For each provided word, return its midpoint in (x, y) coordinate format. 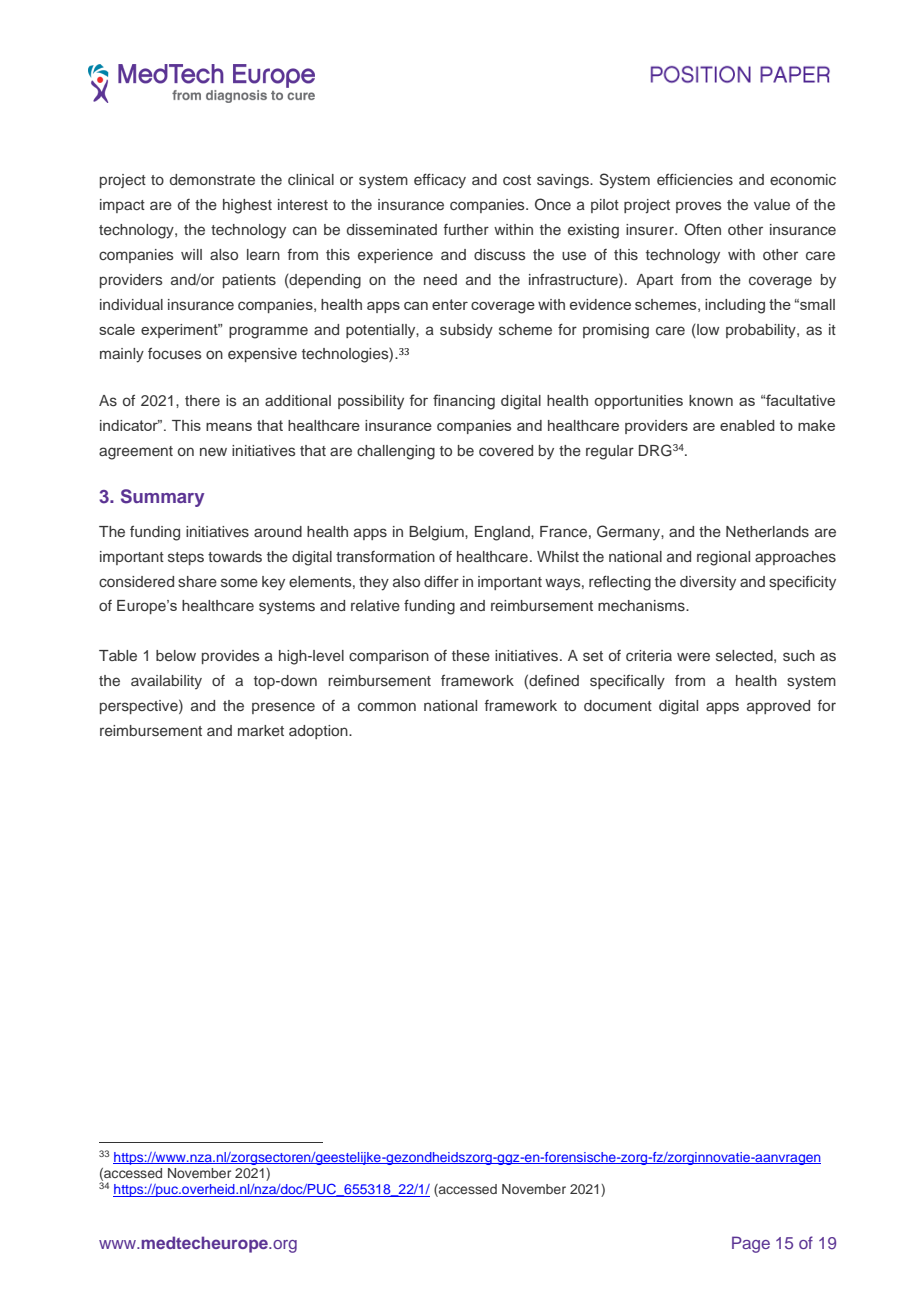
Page (751, 1244)
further (466, 229)
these (471, 656)
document (618, 705)
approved (778, 707)
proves (699, 207)
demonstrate (212, 180)
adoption (319, 732)
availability (166, 682)
